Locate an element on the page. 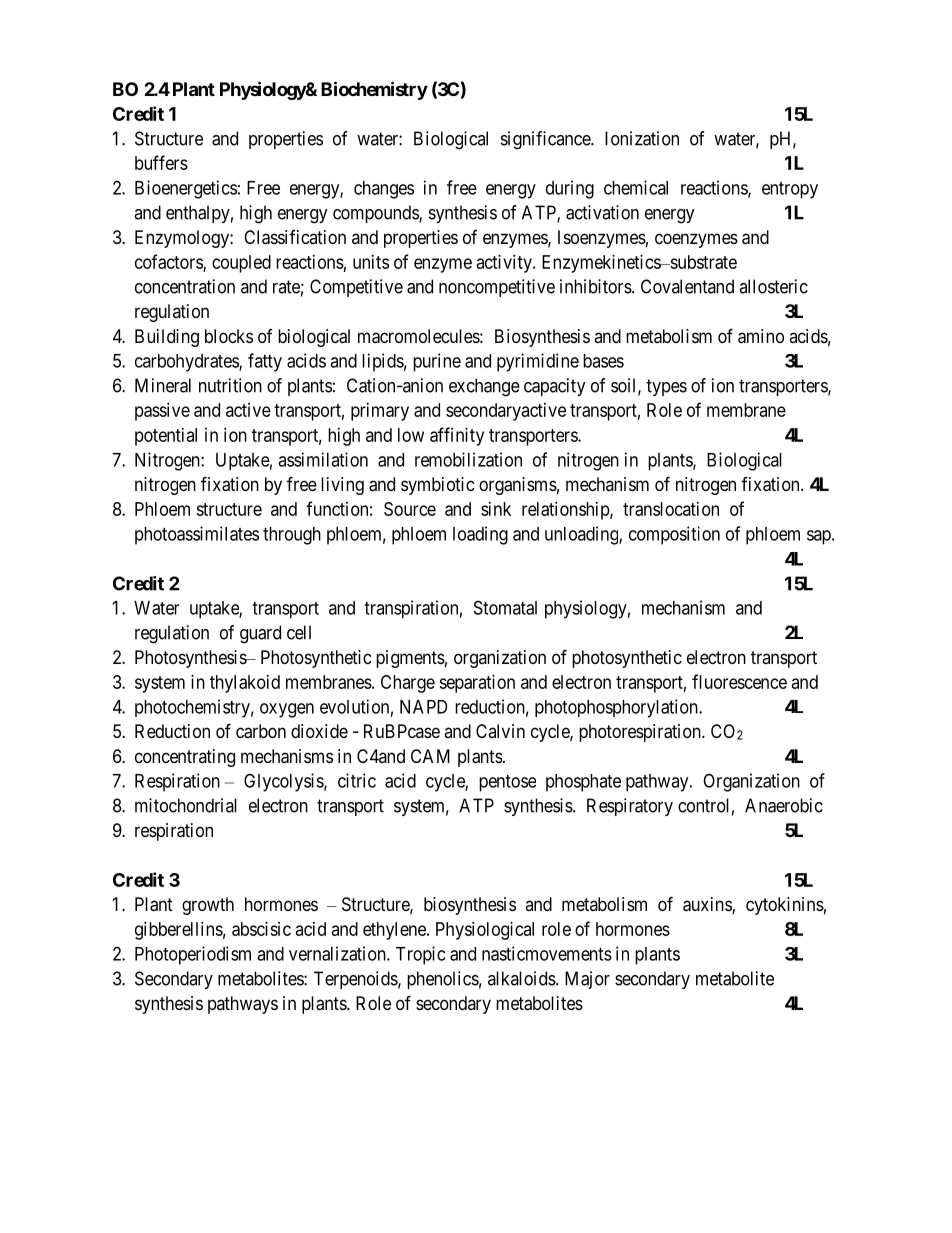 This image has width=952, height=1233. Bioenergetics is located at coordinates (186, 189).
